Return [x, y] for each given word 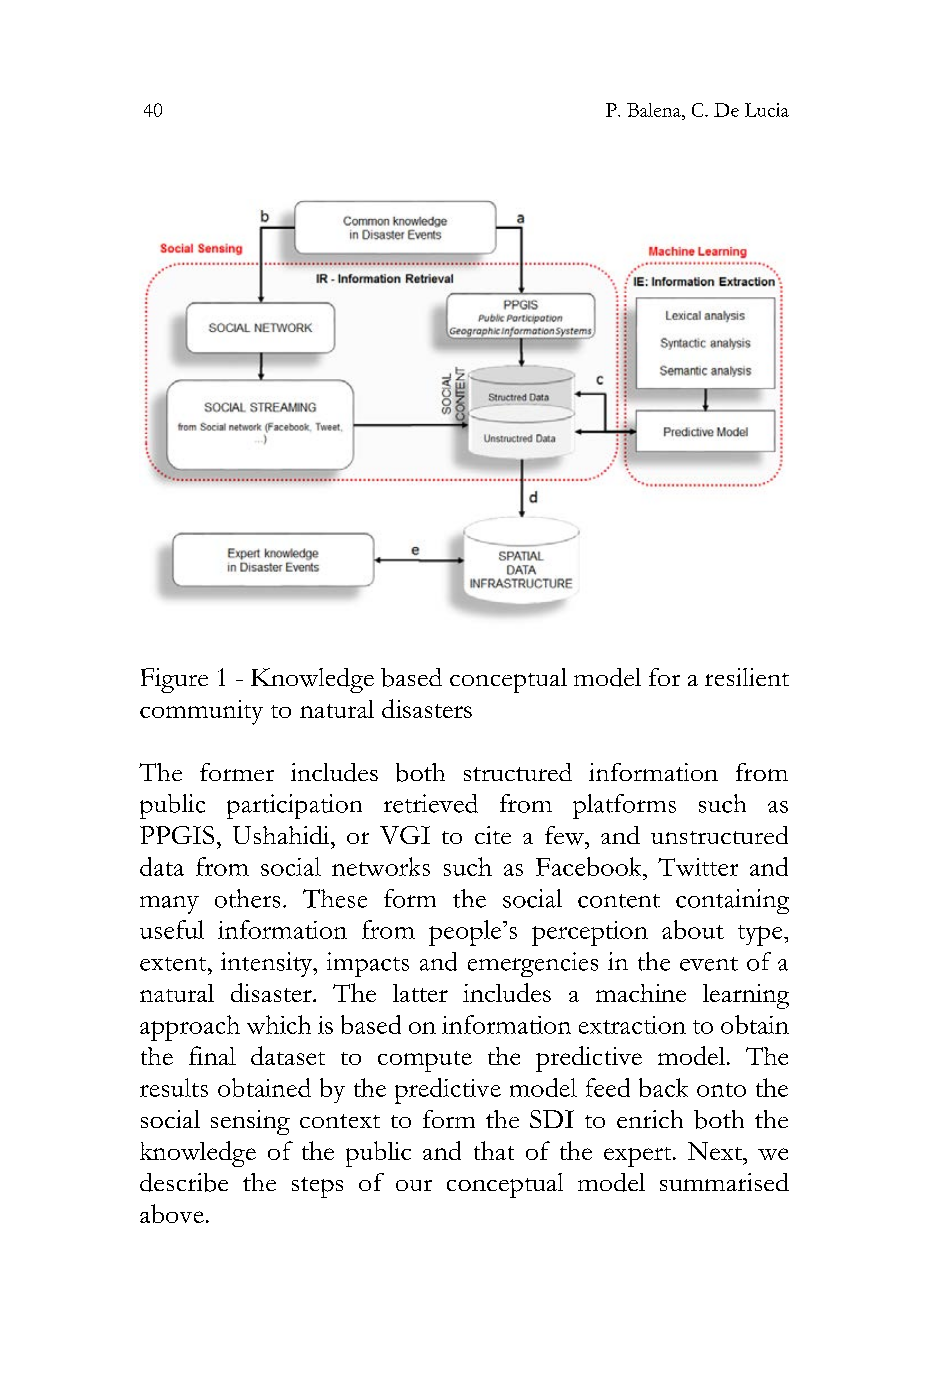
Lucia [767, 110]
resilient [747, 677]
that [494, 1150]
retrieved [431, 803]
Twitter [698, 867]
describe [184, 1182]
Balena [655, 110]
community [201, 712]
